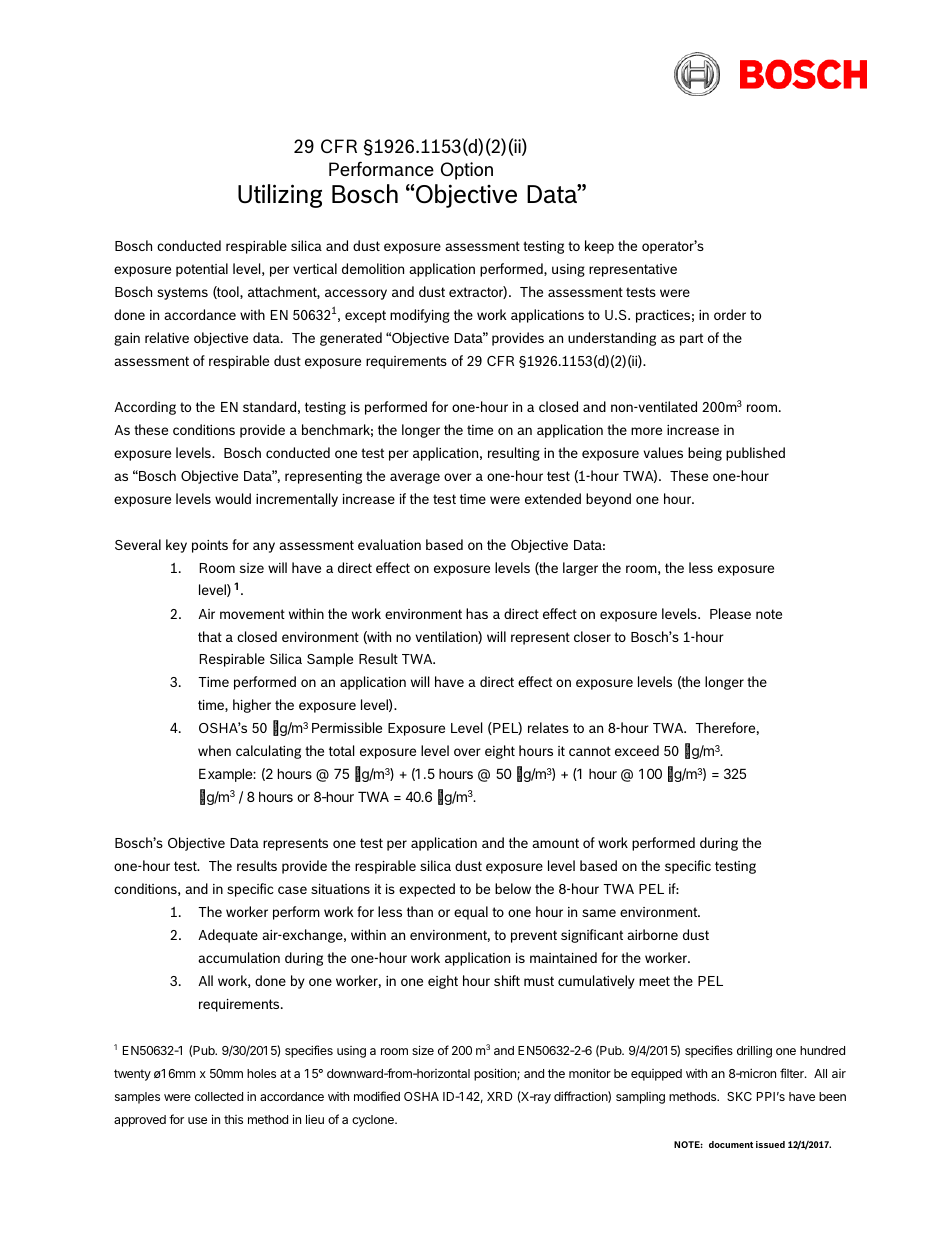 Image resolution: width=952 pixels, height=1233 pixels. I want to click on use, so click(197, 1120).
